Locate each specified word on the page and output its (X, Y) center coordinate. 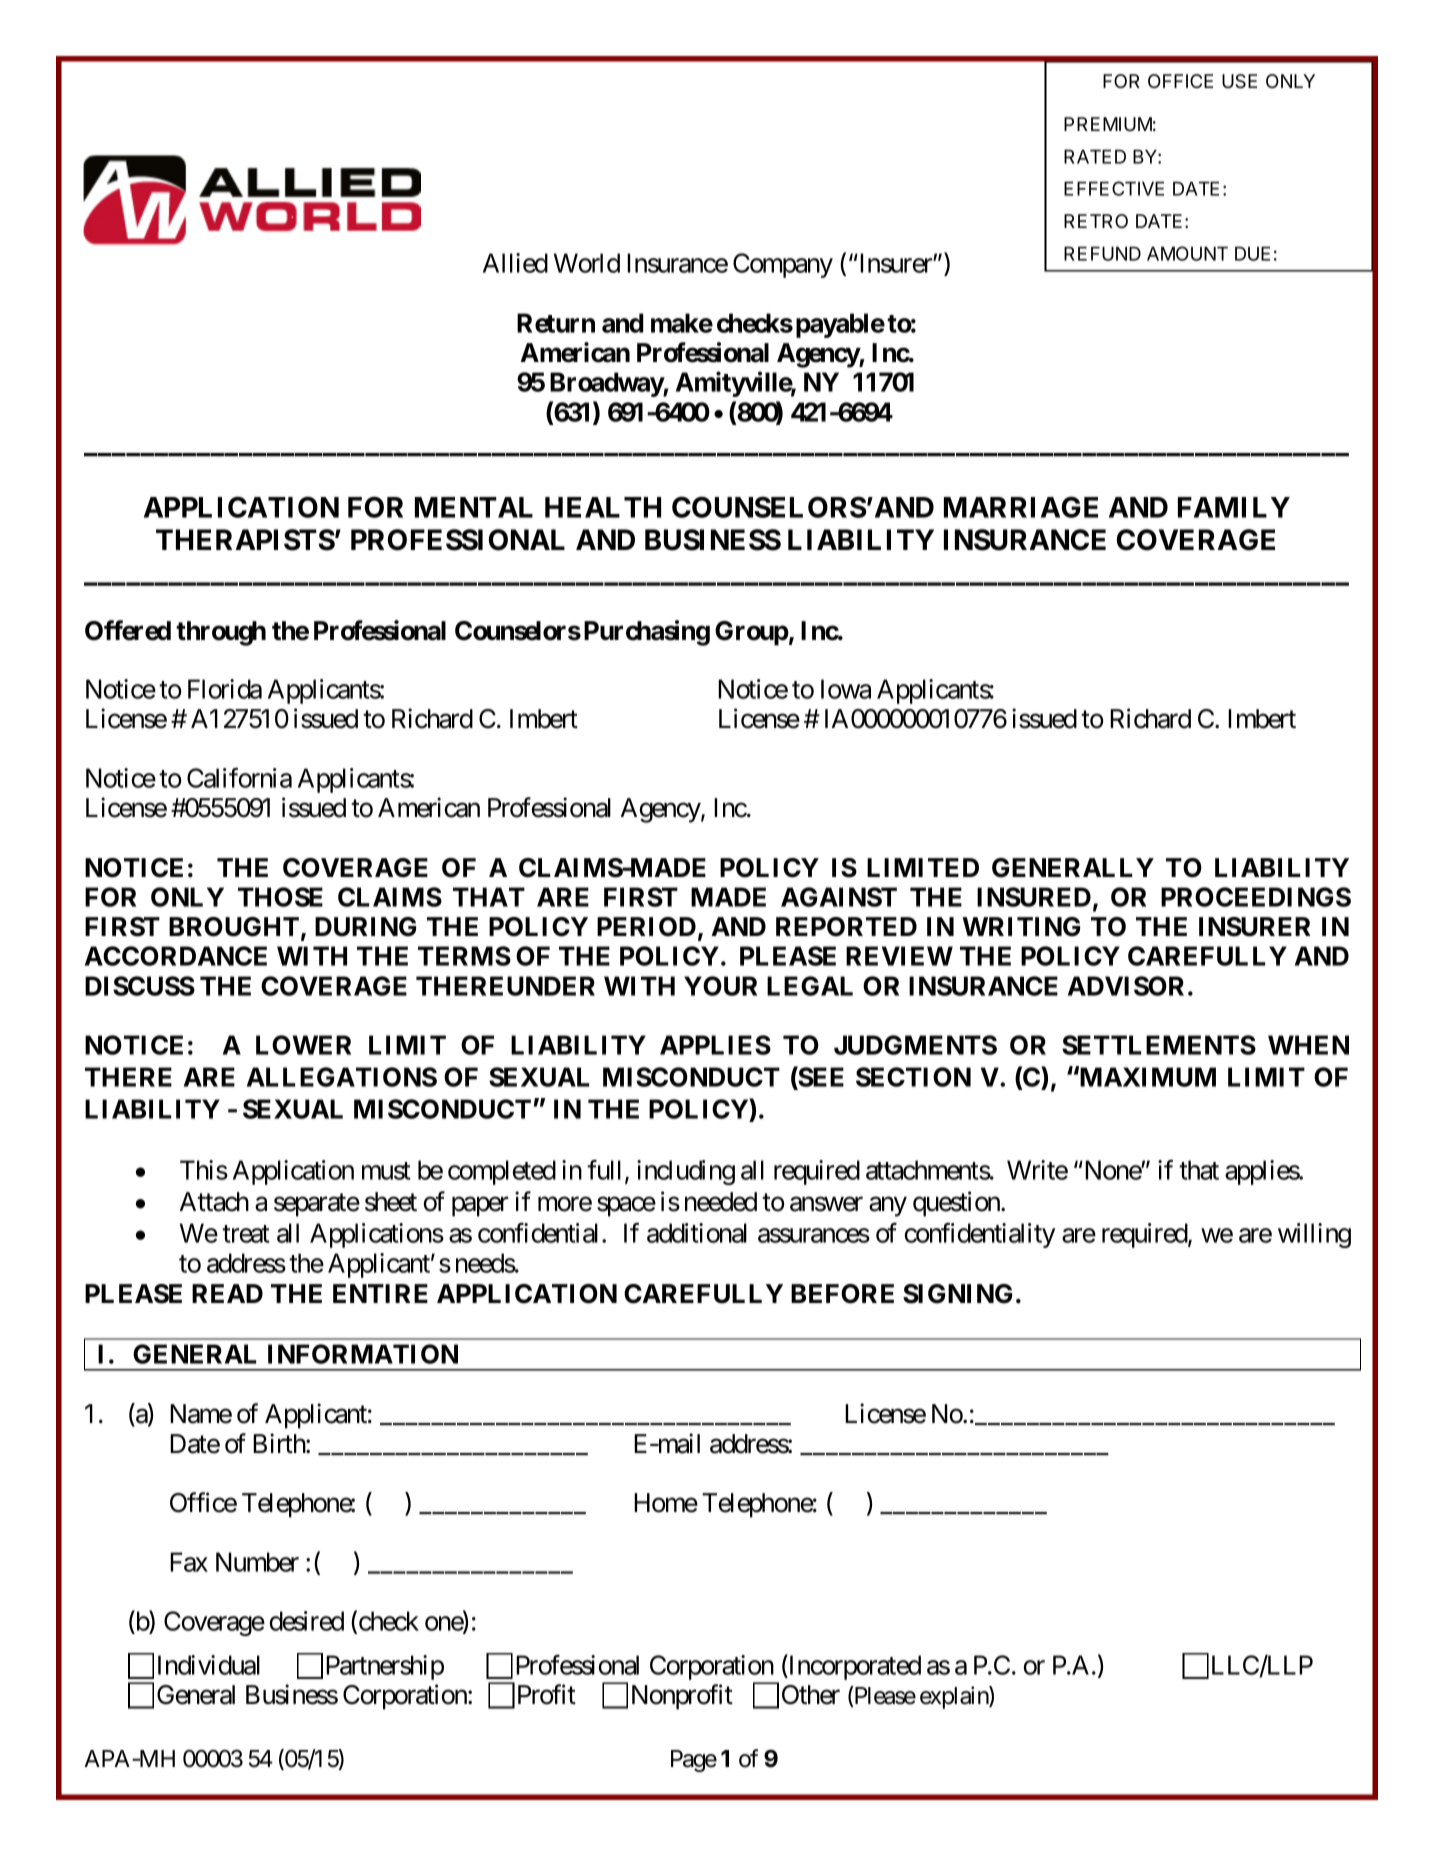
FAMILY (1234, 507)
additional (697, 1233)
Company (783, 265)
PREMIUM (1108, 124)
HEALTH (603, 507)
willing (1314, 1235)
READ (227, 1293)
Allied (515, 263)
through (221, 633)
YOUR (720, 986)
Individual (209, 1665)
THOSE (280, 897)
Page (694, 1761)
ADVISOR (1128, 986)
